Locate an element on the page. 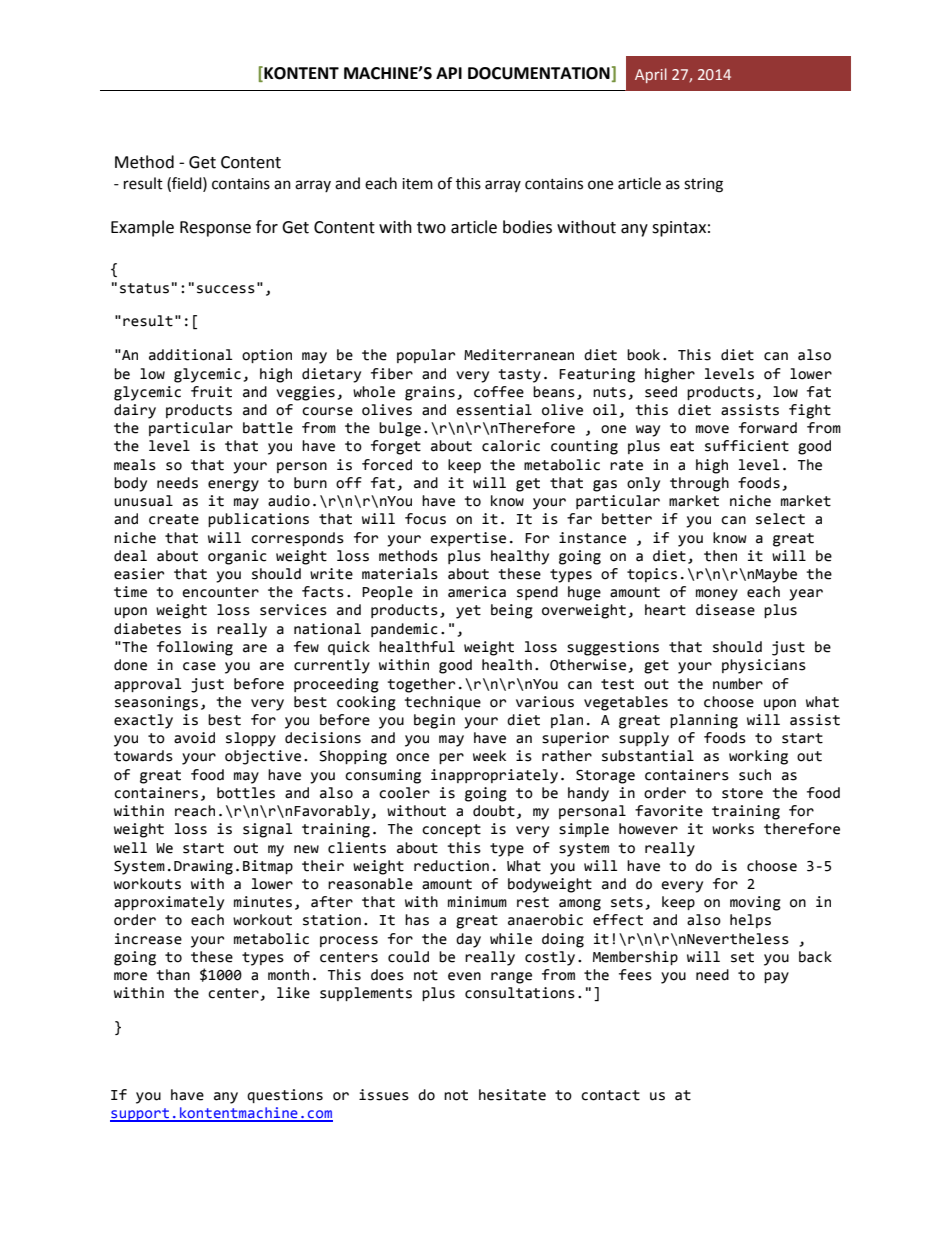 The image size is (952, 1233). questions is located at coordinates (285, 1096).
